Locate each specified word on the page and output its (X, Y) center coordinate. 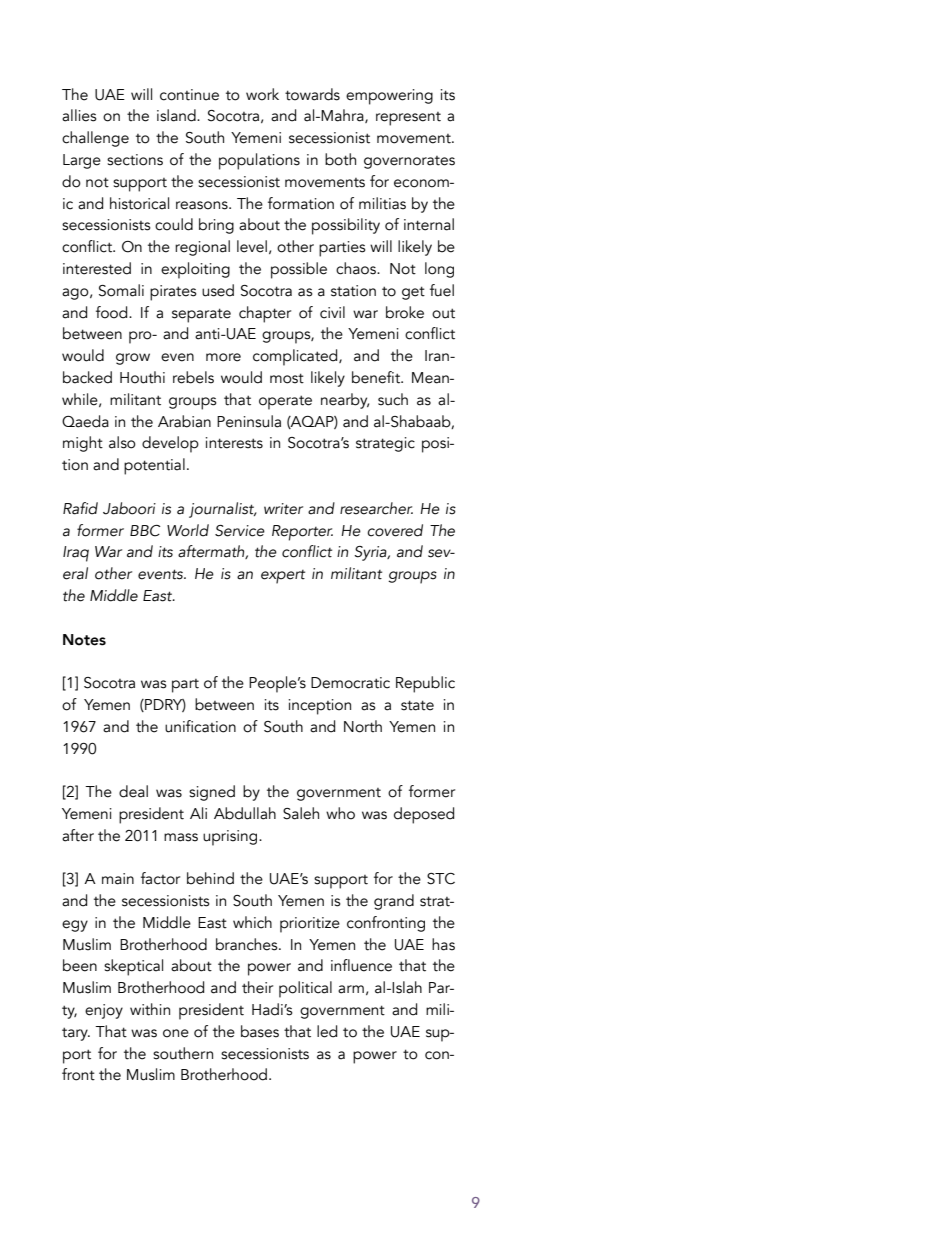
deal (133, 791)
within (150, 1009)
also (122, 442)
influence (361, 965)
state (417, 705)
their (257, 987)
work (262, 94)
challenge (95, 139)
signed (212, 793)
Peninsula (249, 421)
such (393, 399)
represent (408, 119)
